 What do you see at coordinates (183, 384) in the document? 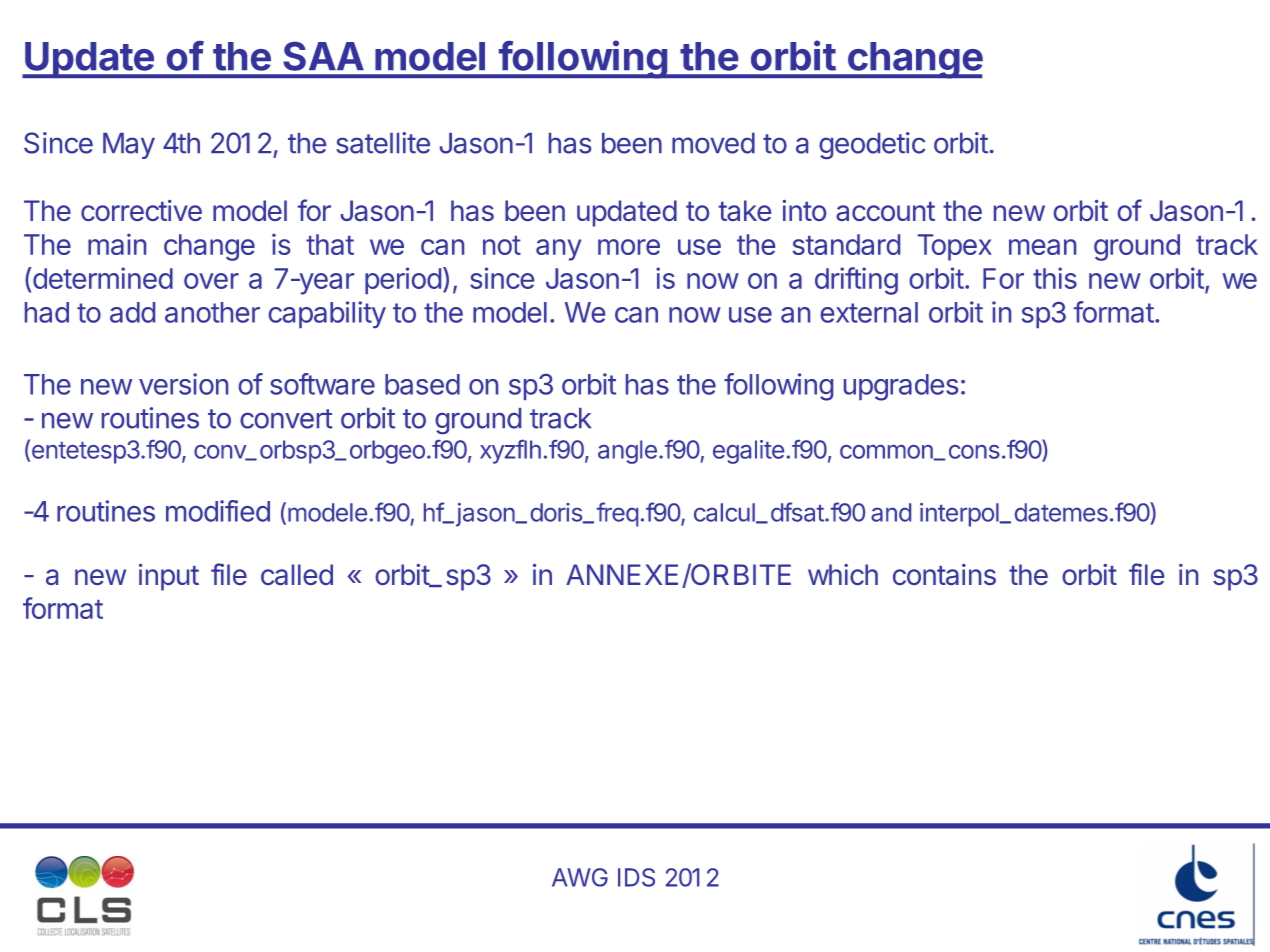
I see `version` at bounding box center [183, 384].
